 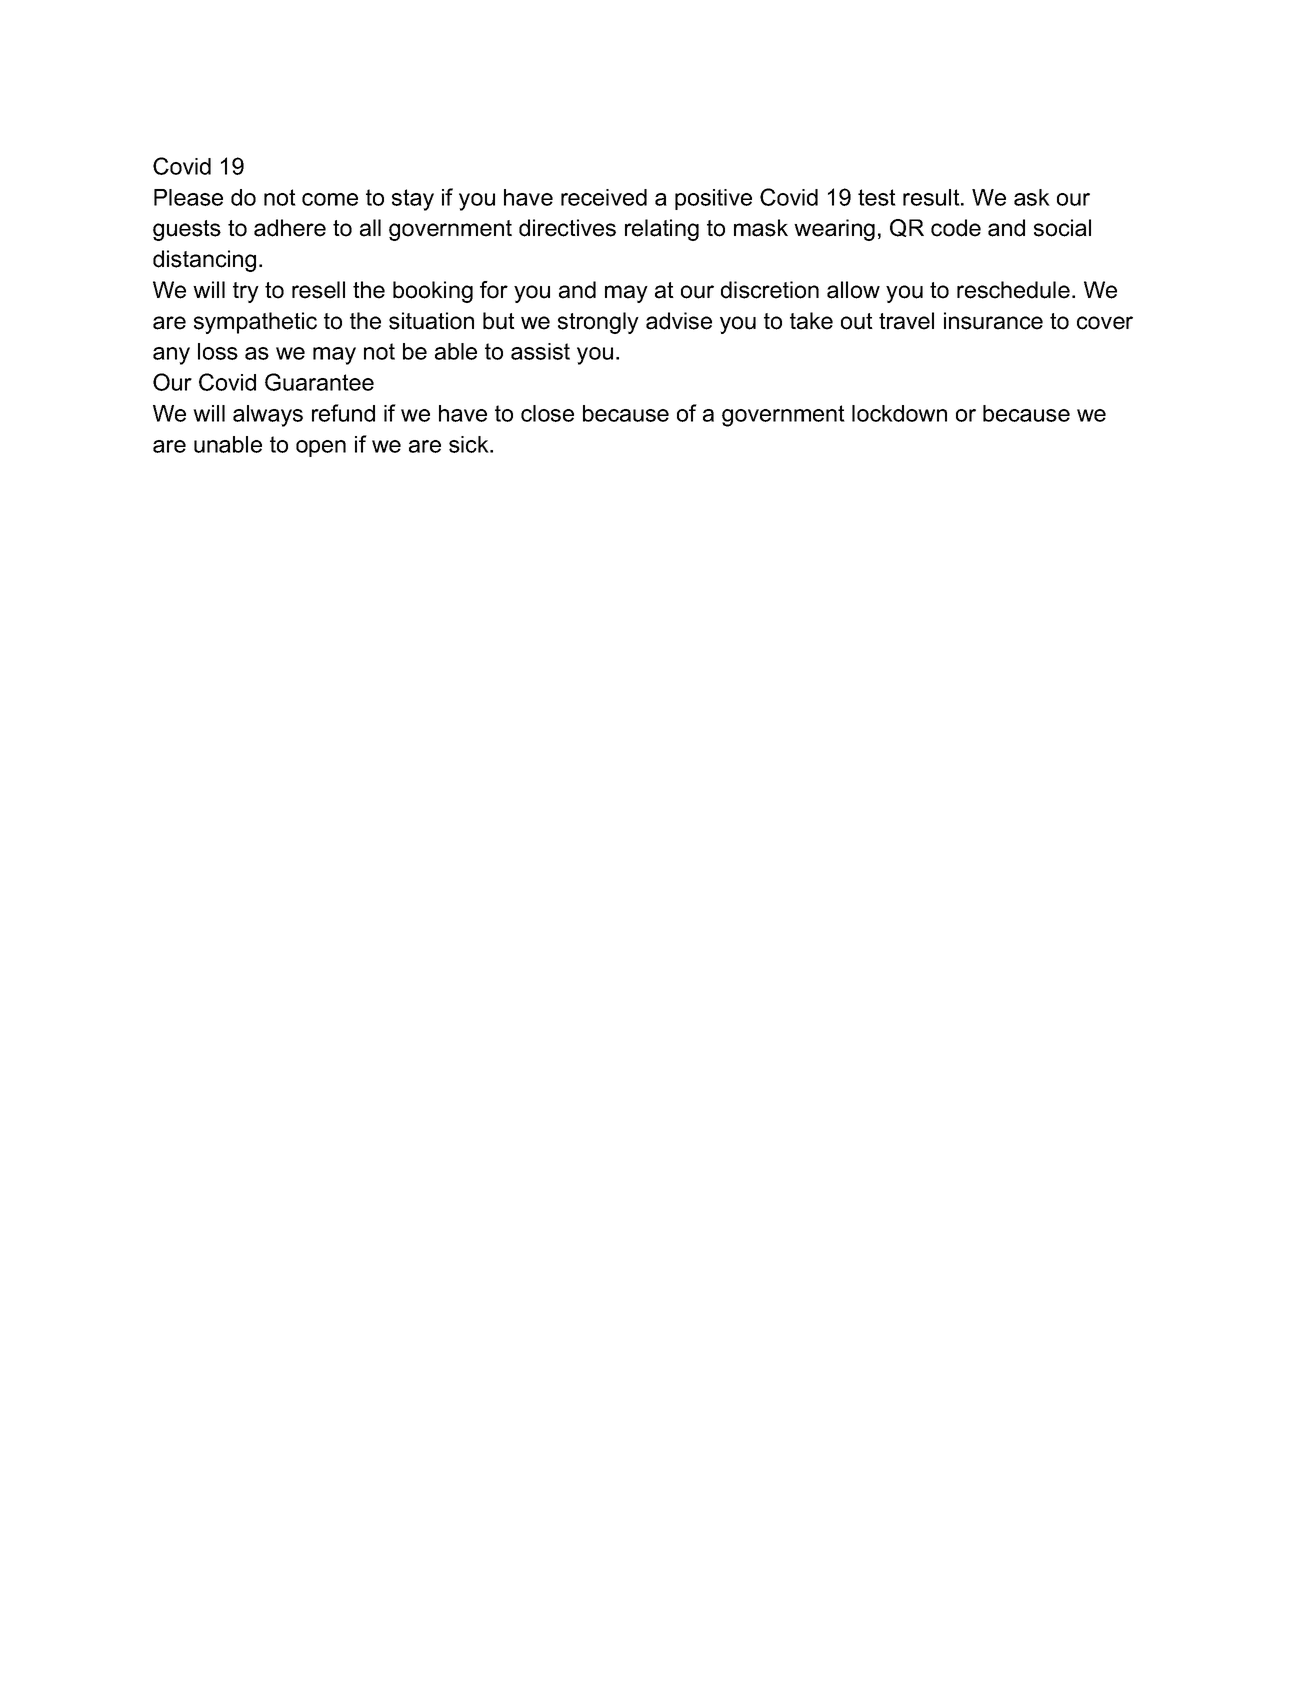 What do you see at coordinates (932, 197) in the document?
I see `result` at bounding box center [932, 197].
